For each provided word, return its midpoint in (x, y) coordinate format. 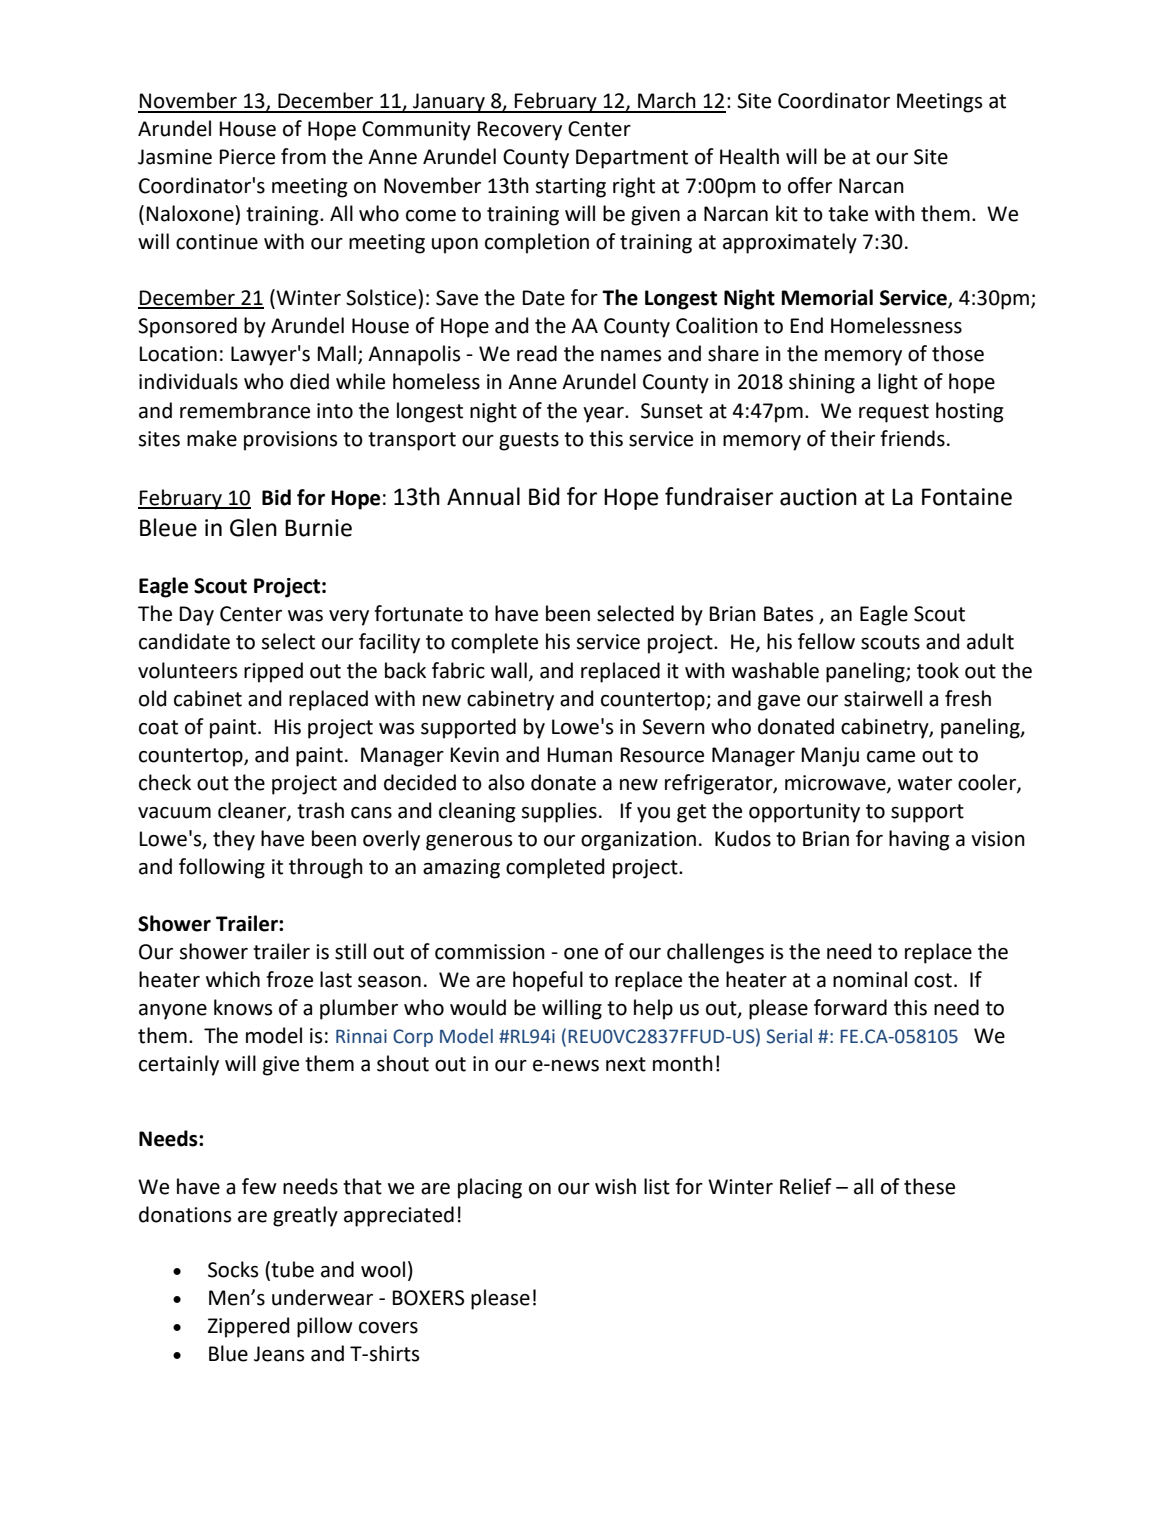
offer (810, 185)
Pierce (247, 157)
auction (818, 497)
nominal (870, 979)
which (233, 979)
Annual (483, 496)
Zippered (248, 1327)
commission (490, 952)
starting (570, 188)
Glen (253, 527)
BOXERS (428, 1298)
